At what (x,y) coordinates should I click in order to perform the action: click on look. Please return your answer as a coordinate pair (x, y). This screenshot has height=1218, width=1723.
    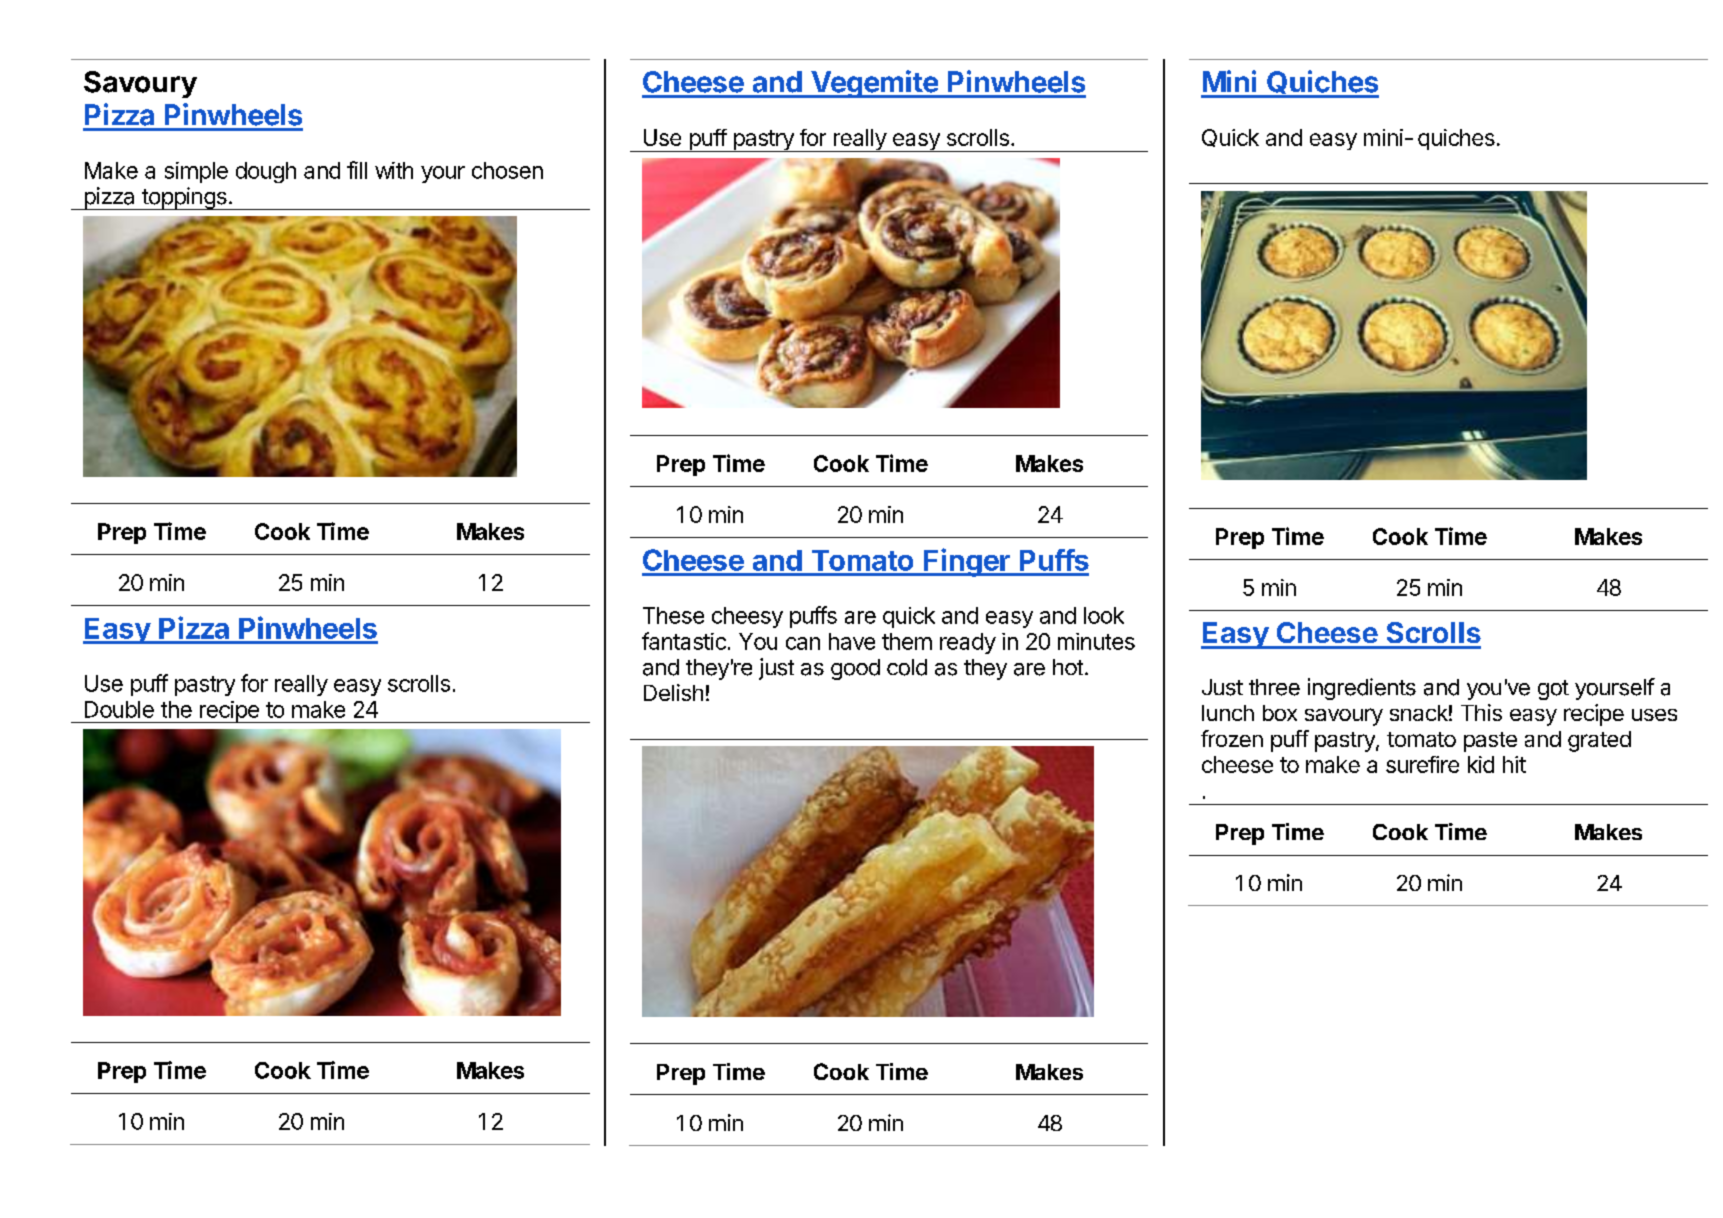
    Looking at the image, I should click on (1104, 615).
